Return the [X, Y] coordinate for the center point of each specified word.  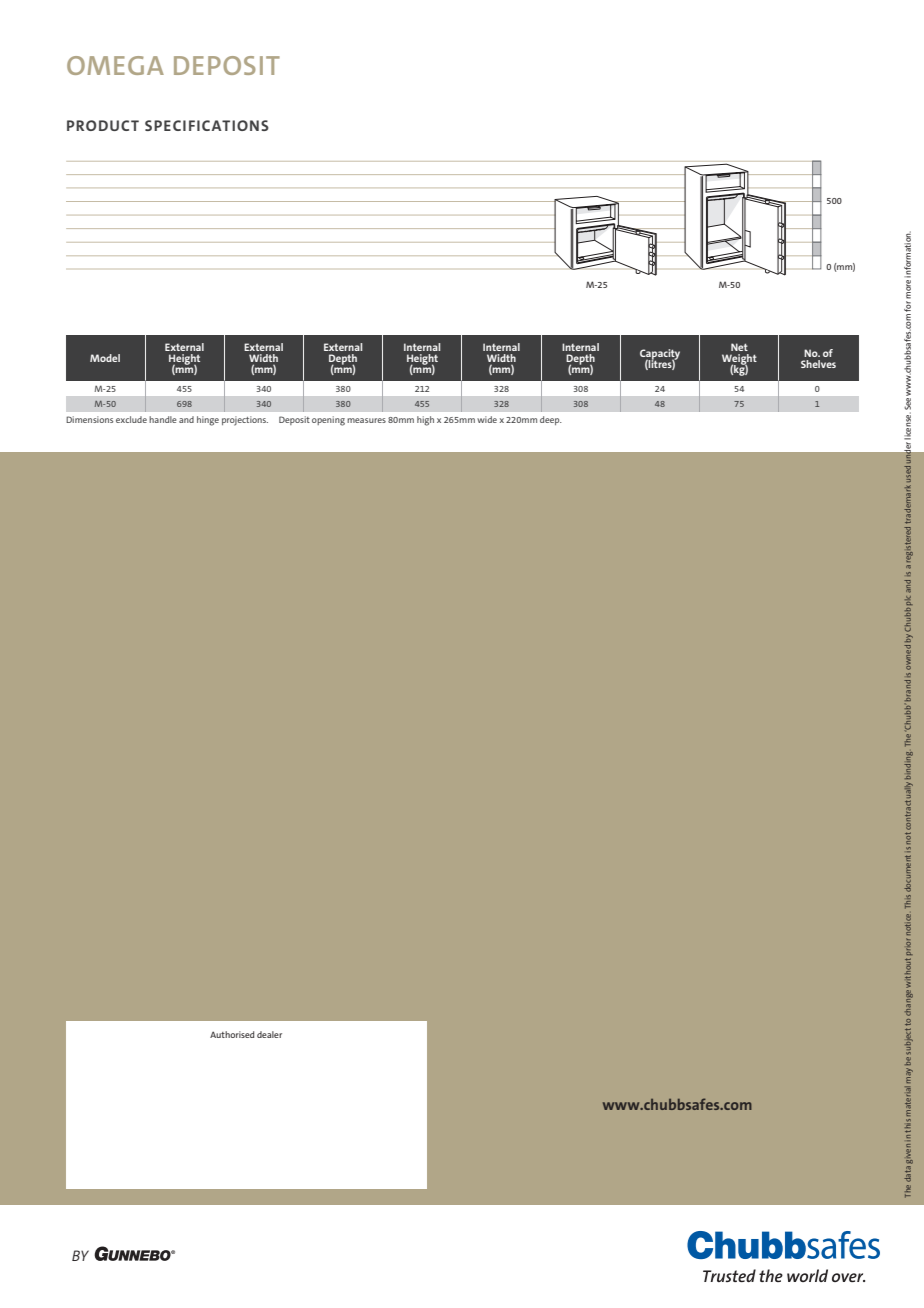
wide [487, 419]
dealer [269, 1034]
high [425, 421]
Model [105, 358]
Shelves [818, 364]
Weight [739, 360]
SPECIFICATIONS [207, 125]
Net [739, 347]
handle [163, 419]
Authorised [232, 1034]
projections [245, 421]
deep [551, 420]
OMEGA [115, 65]
